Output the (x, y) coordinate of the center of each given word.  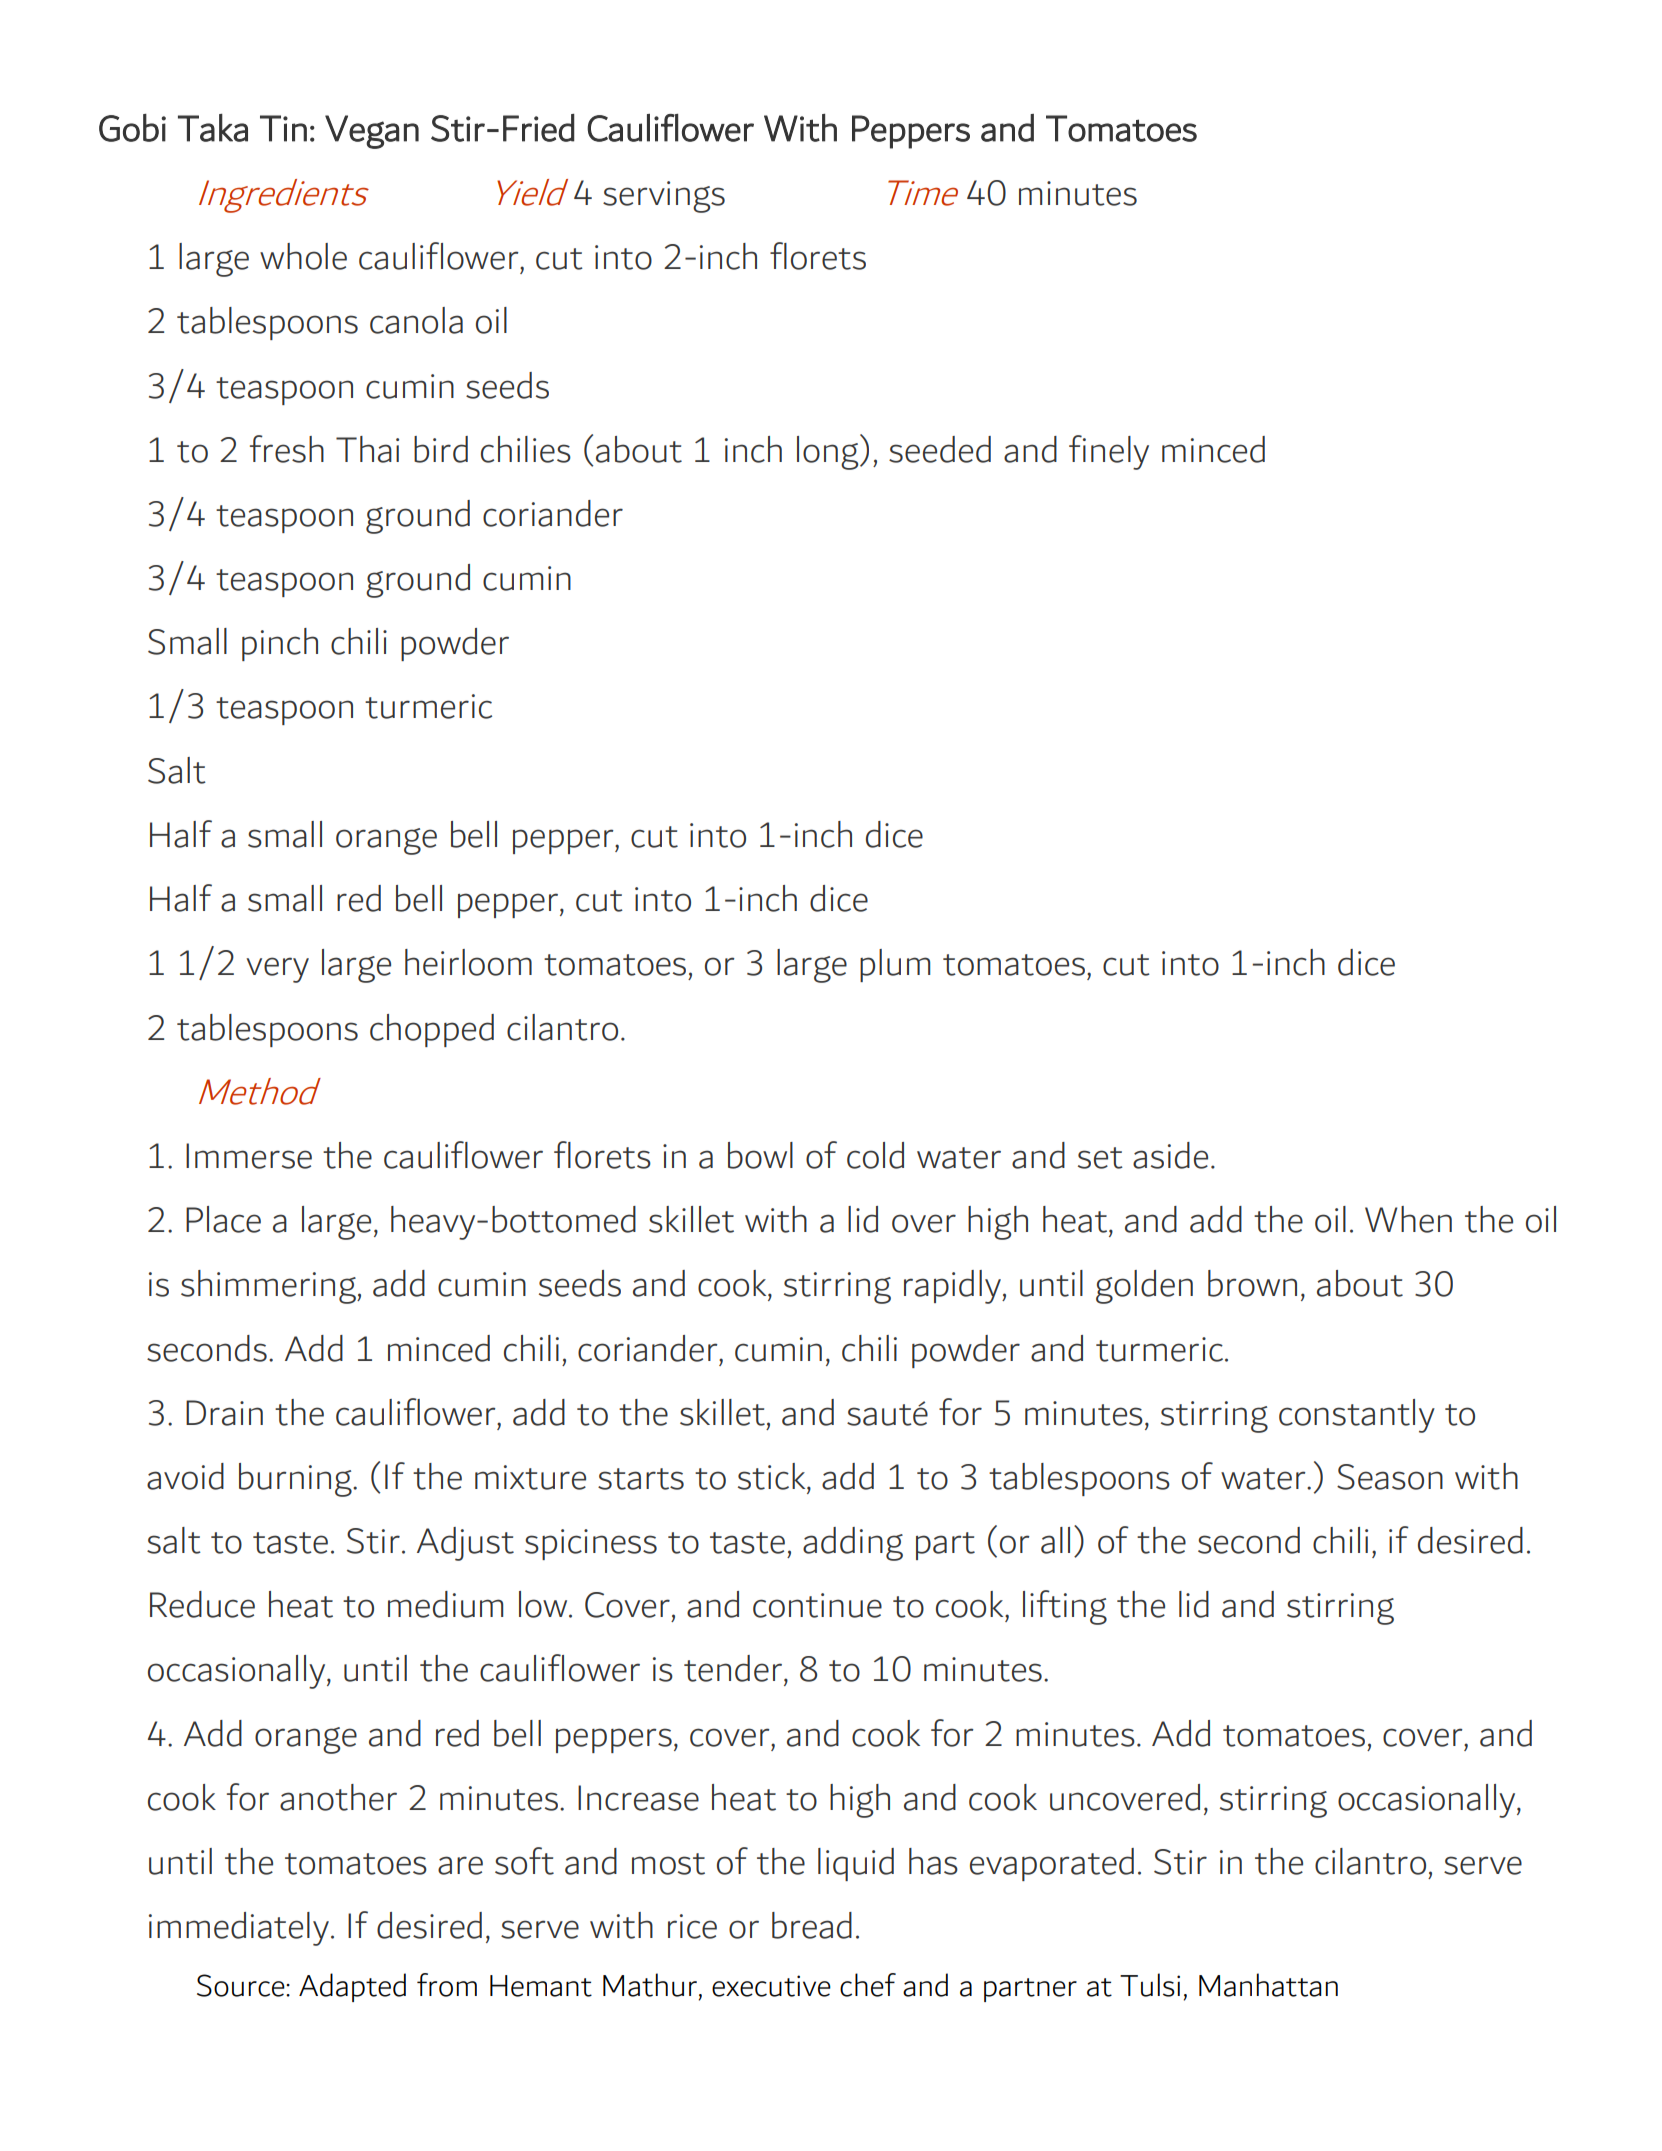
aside (1170, 1155)
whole (303, 256)
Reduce (202, 1604)
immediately (239, 1929)
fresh (287, 449)
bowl (760, 1155)
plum (895, 965)
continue (817, 1605)
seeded (940, 449)
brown (1252, 1283)
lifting (1065, 1607)
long (829, 452)
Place (223, 1219)
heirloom (468, 962)
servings (664, 197)
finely (1109, 452)
